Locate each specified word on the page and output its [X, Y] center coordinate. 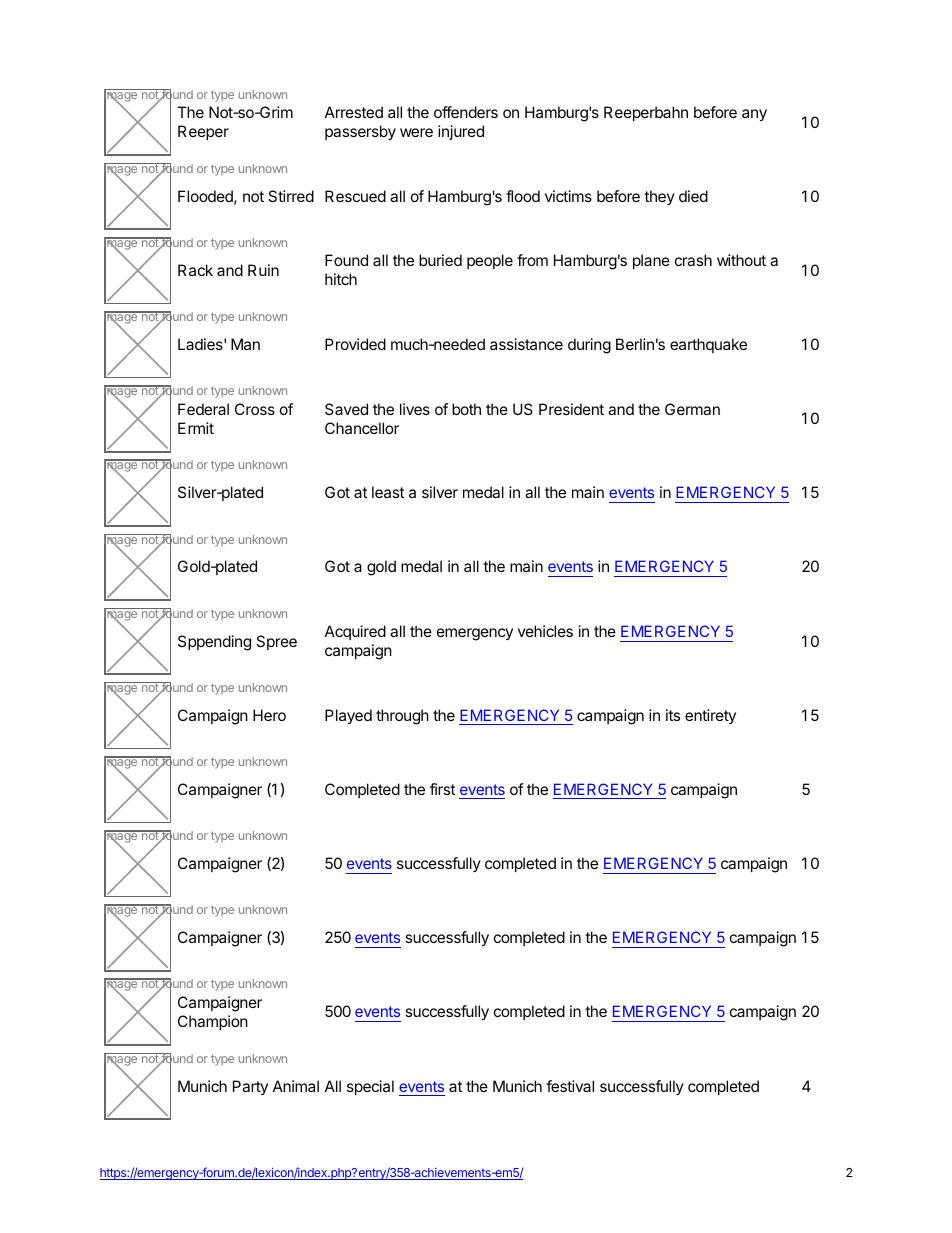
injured [461, 132]
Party [250, 1087]
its [673, 715]
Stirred [291, 196]
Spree [276, 642]
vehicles [545, 631]
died [693, 196]
